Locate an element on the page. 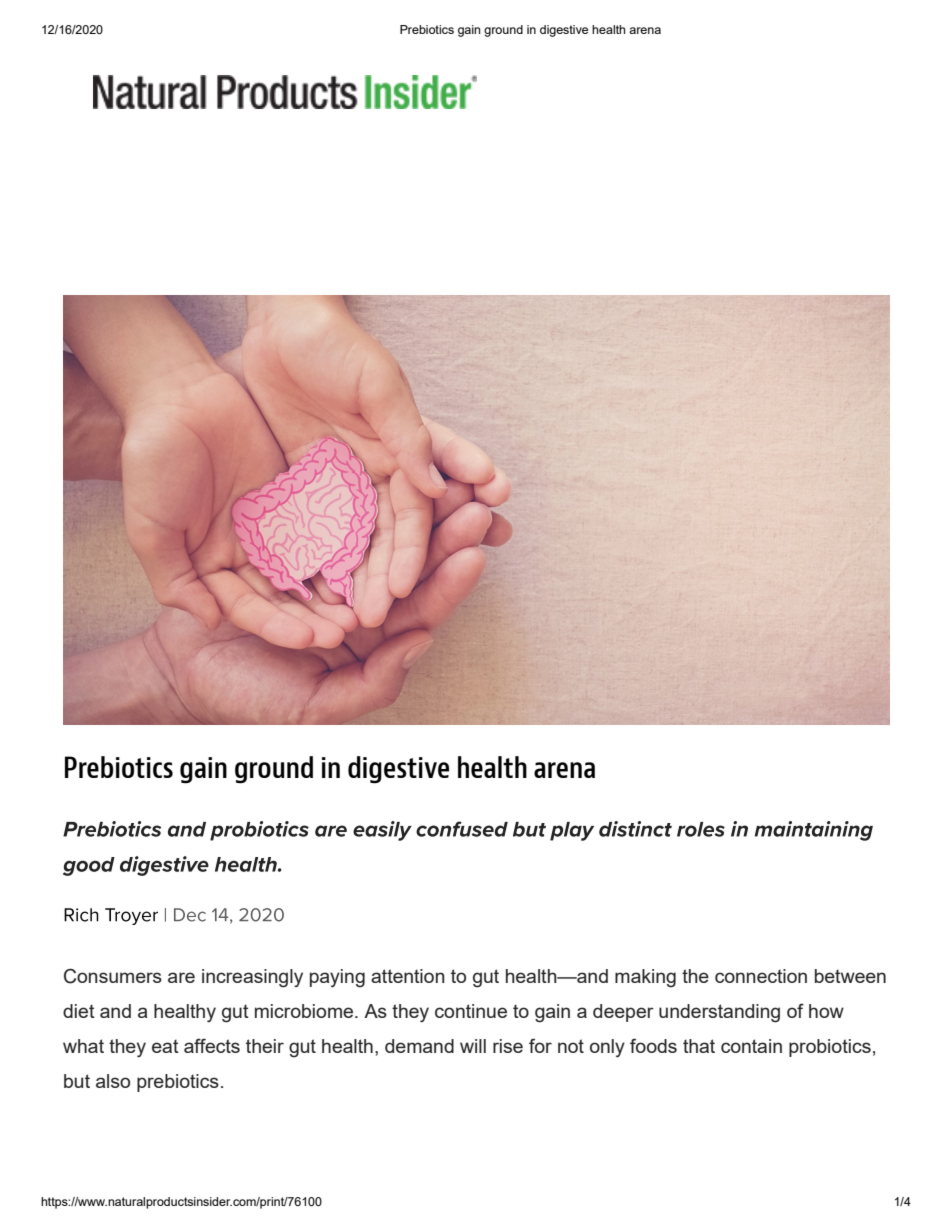 The image size is (952, 1232). maintaining is located at coordinates (814, 831).
